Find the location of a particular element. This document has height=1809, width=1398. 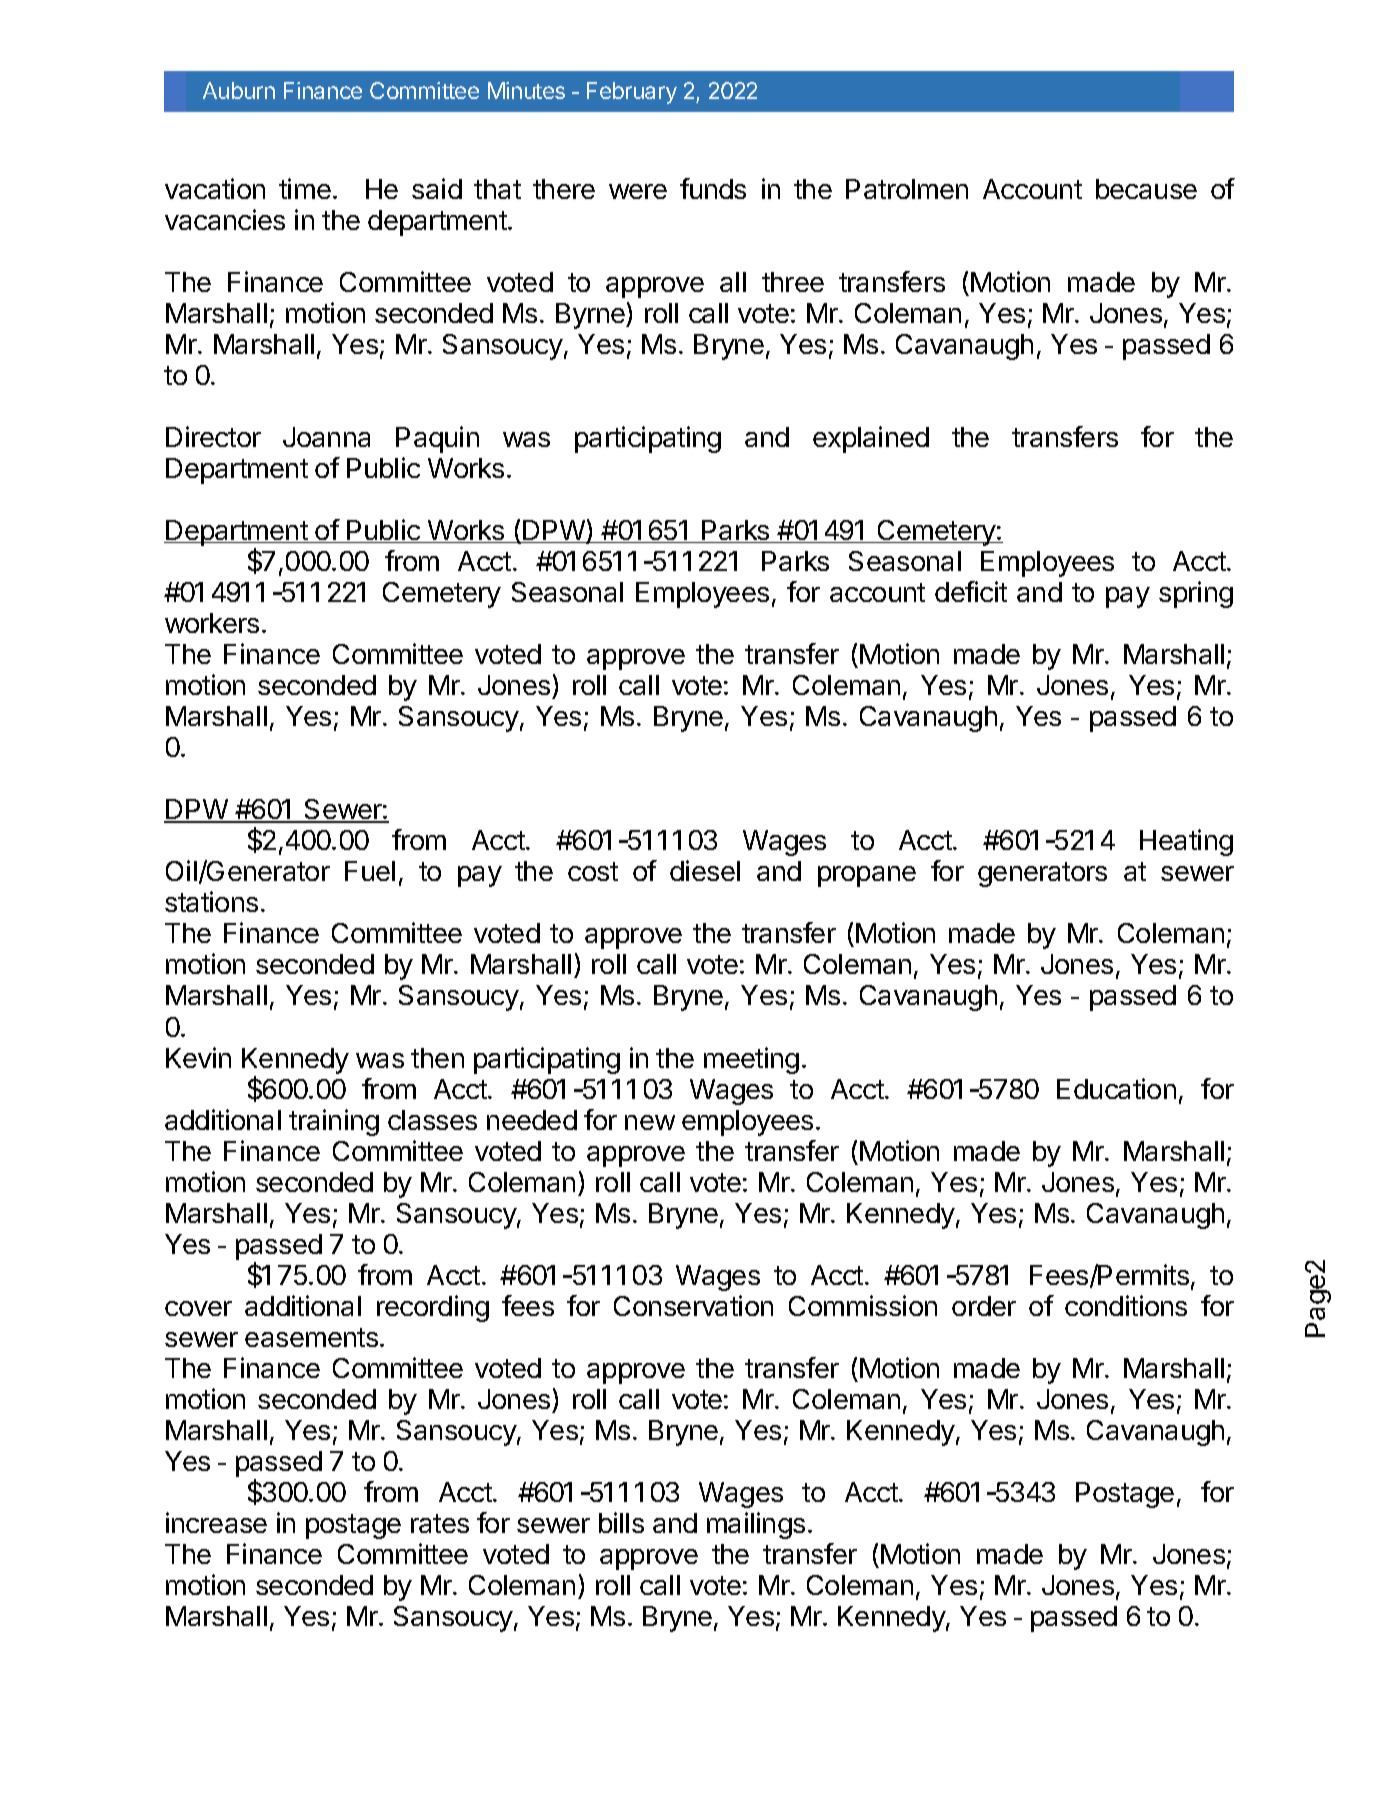

increase is located at coordinates (216, 1522).
